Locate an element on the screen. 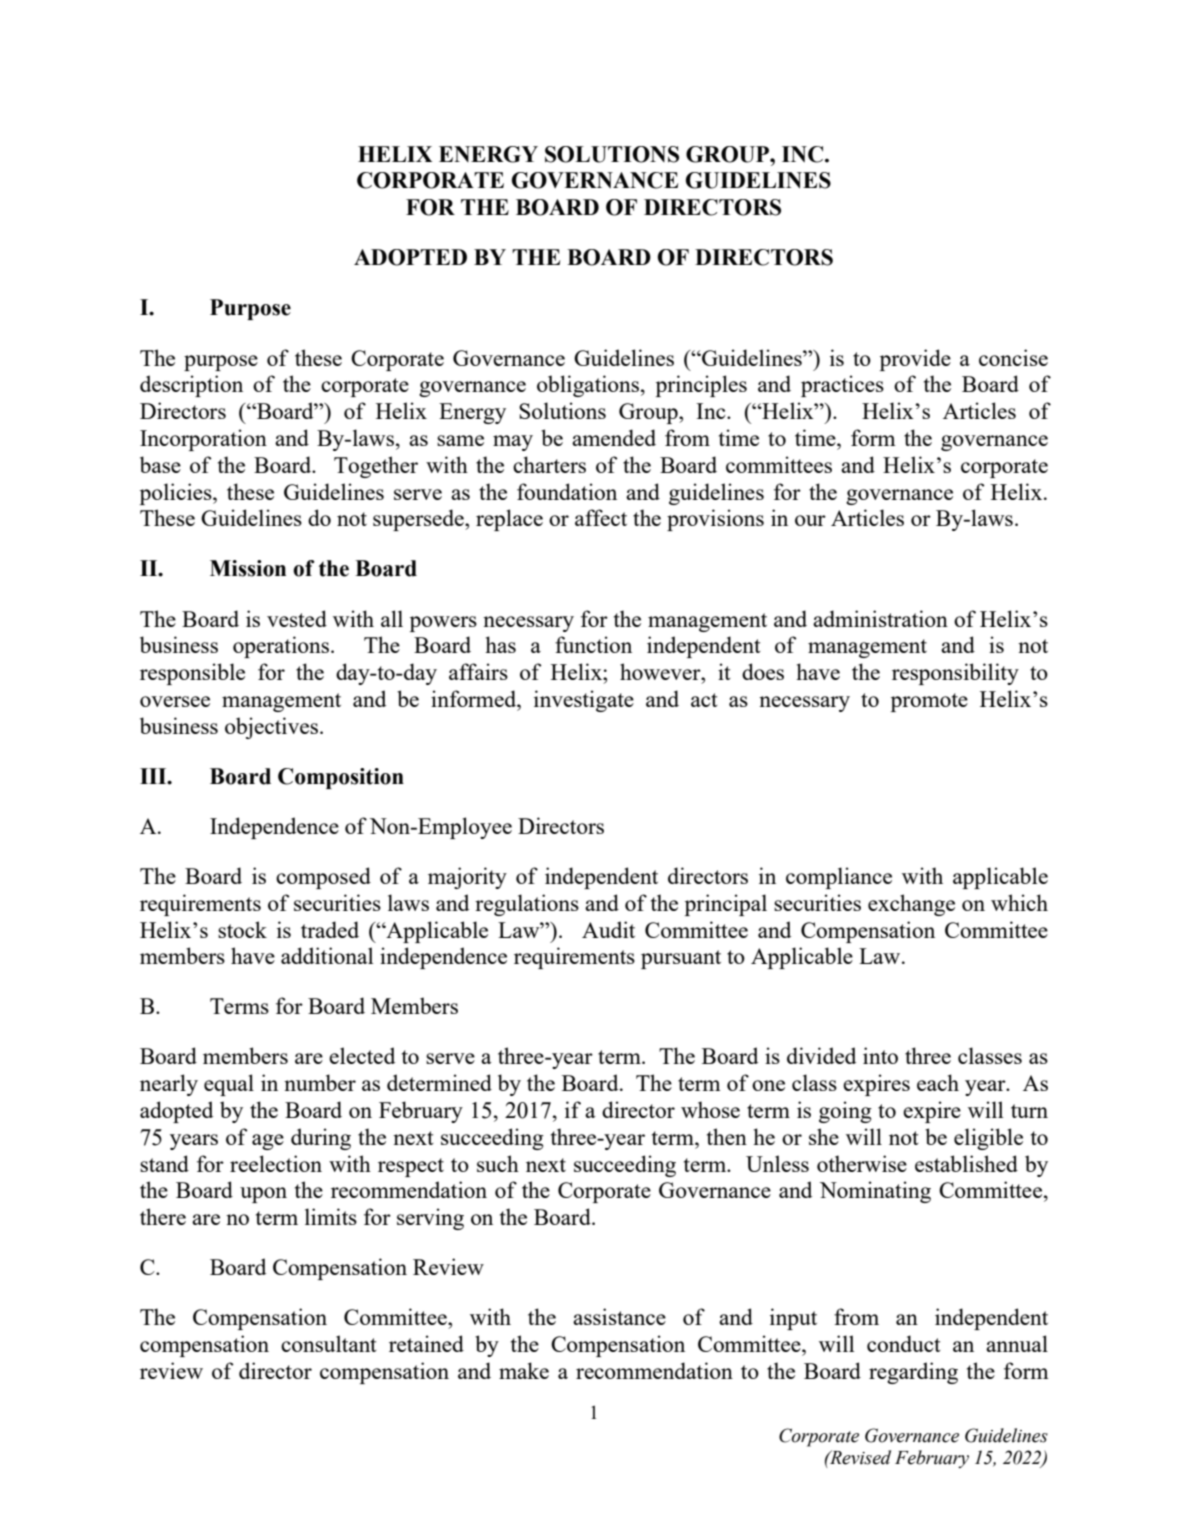 This screenshot has height=1538, width=1188. provide is located at coordinates (915, 360).
